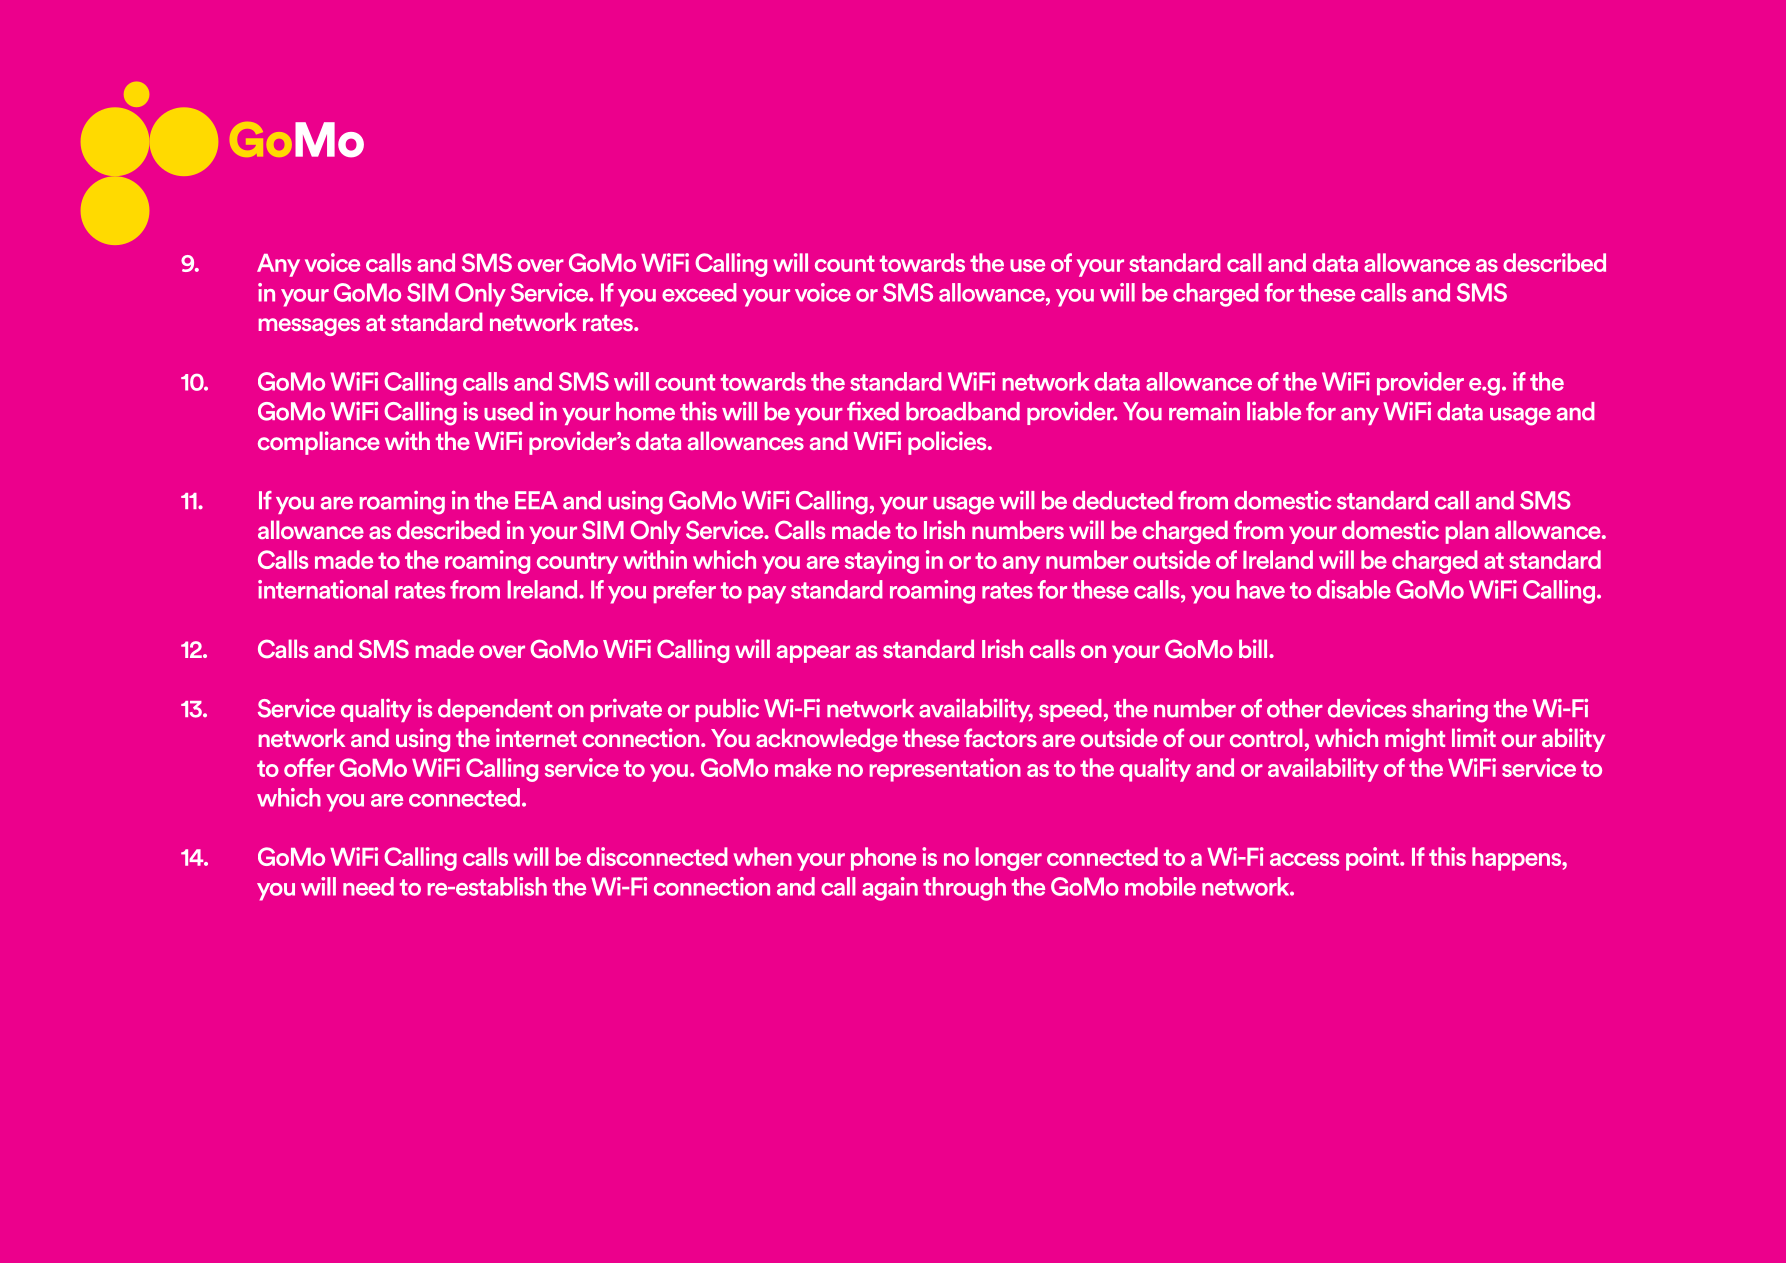 This image has width=1786, height=1263. Describe the element at coordinates (883, 859) in the image. I see `phone` at that location.
